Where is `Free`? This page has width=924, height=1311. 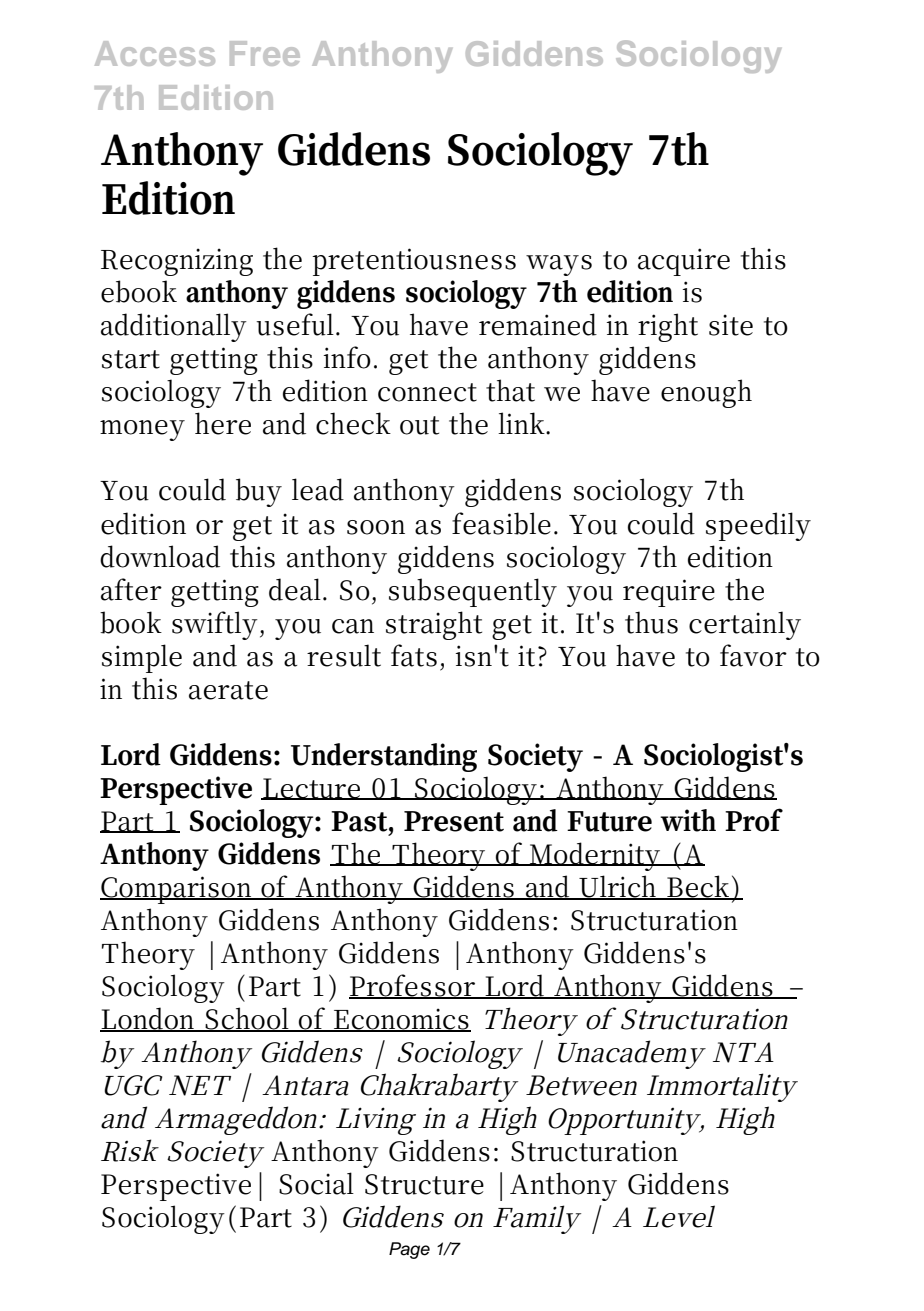
Free is located at coordinates (265, 53).
